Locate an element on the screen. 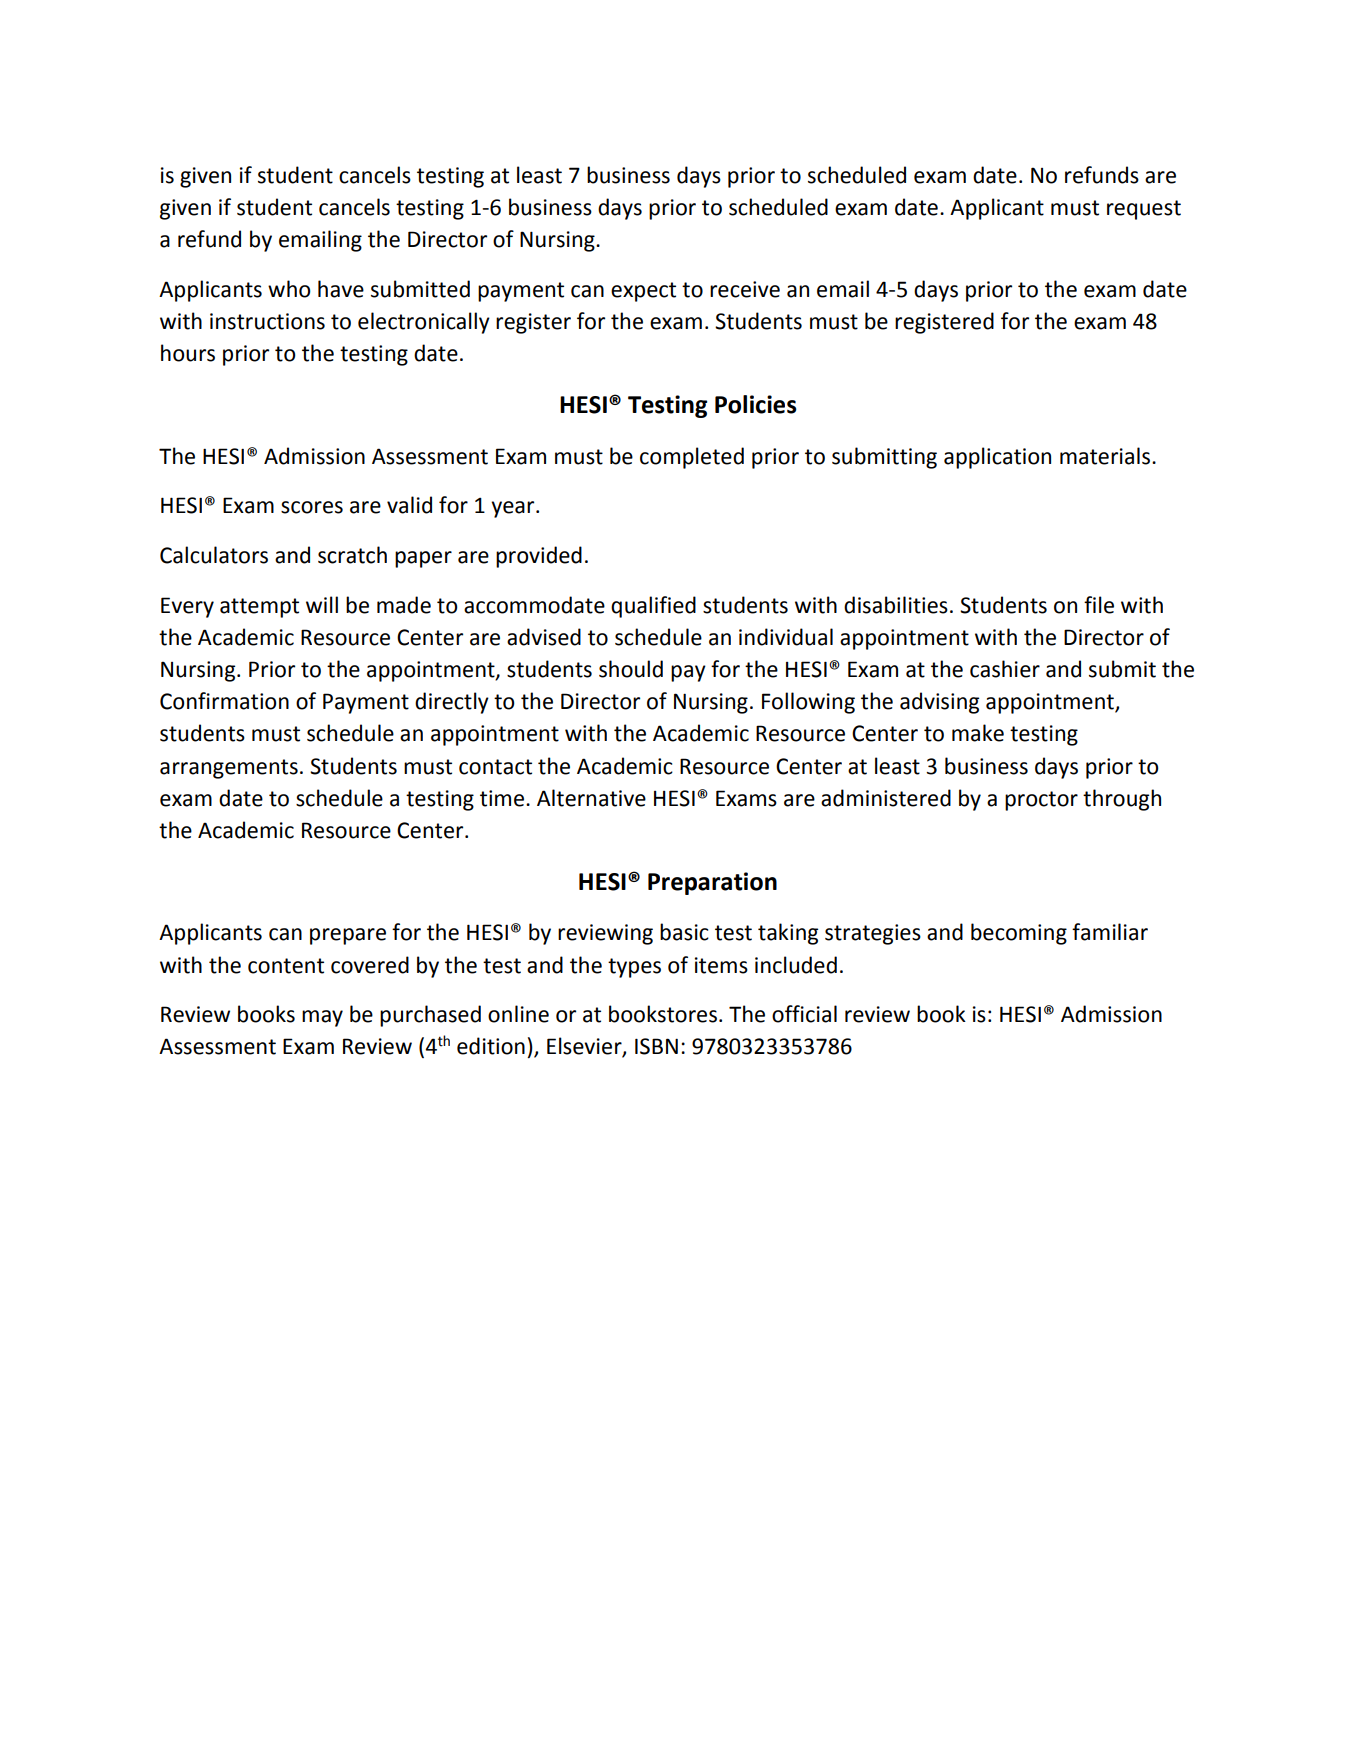  arrangements is located at coordinates (229, 769).
